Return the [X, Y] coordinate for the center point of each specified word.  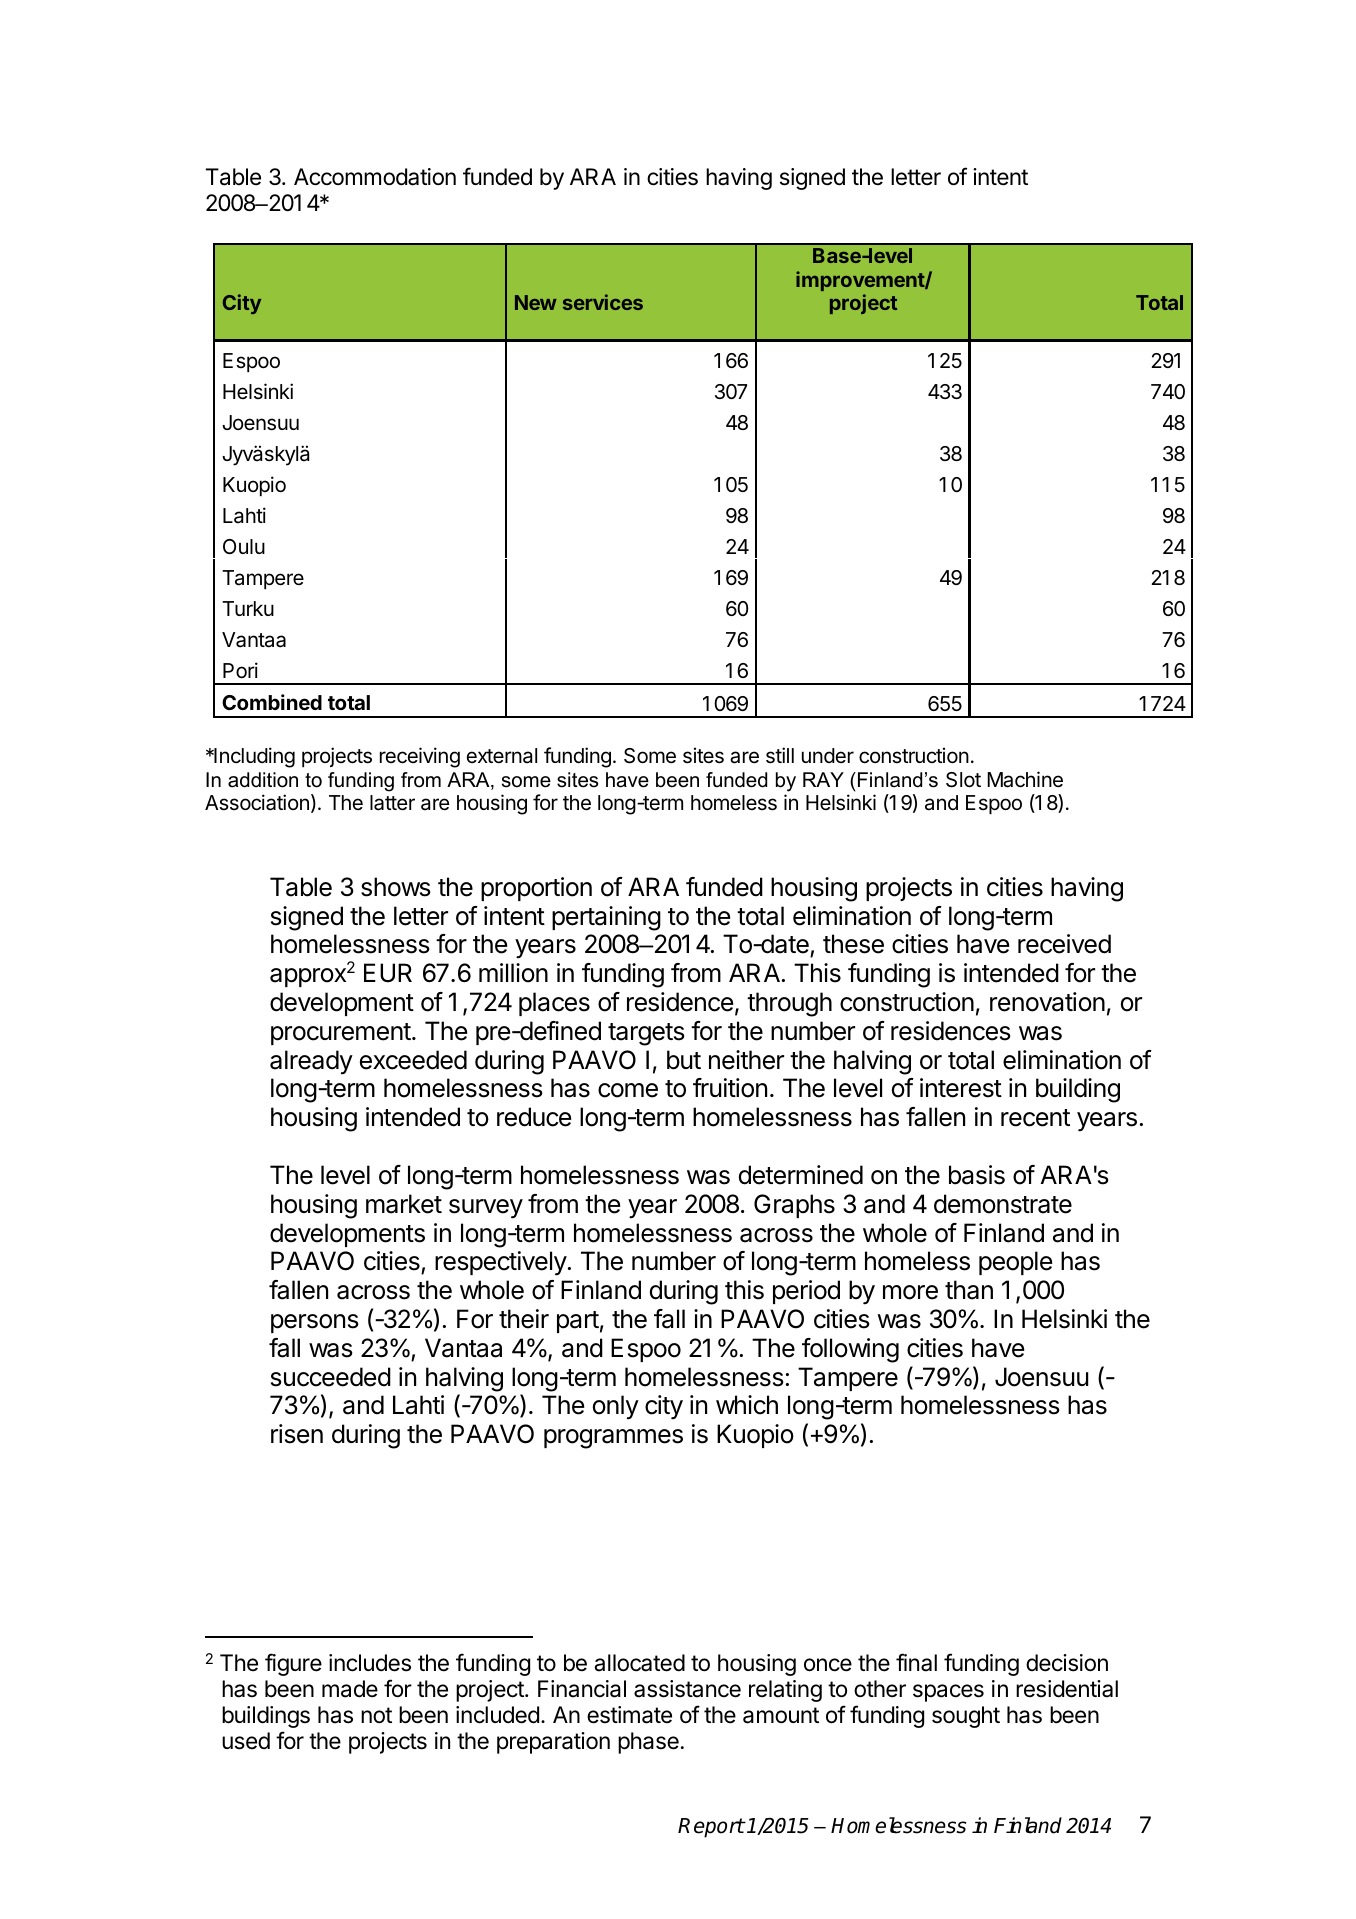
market [404, 1204]
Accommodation [375, 177]
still [780, 755]
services [603, 302]
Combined [272, 702]
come [628, 1090]
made [350, 1689]
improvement [861, 281]
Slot [963, 780]
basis [977, 1175]
